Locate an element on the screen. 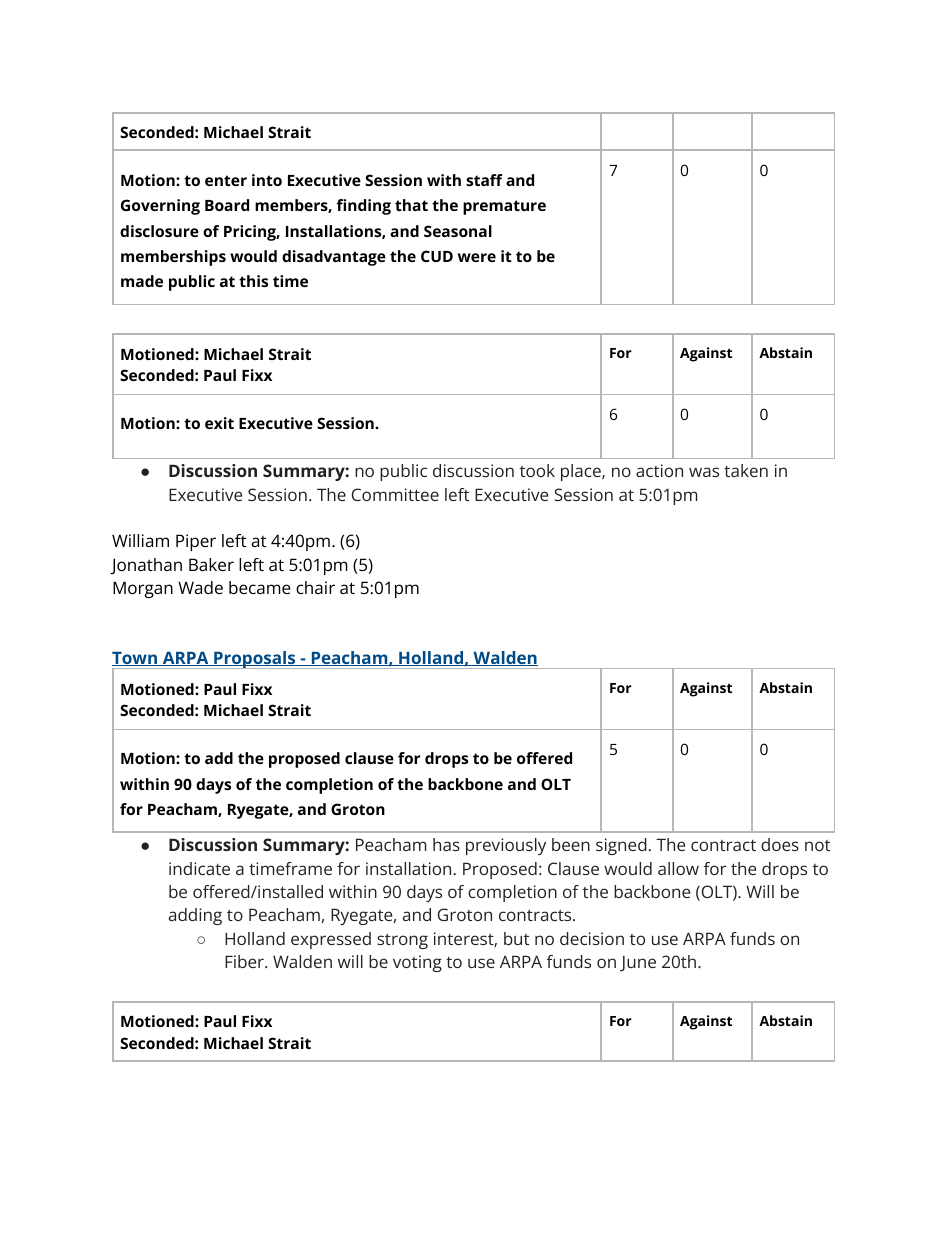  took is located at coordinates (537, 470).
